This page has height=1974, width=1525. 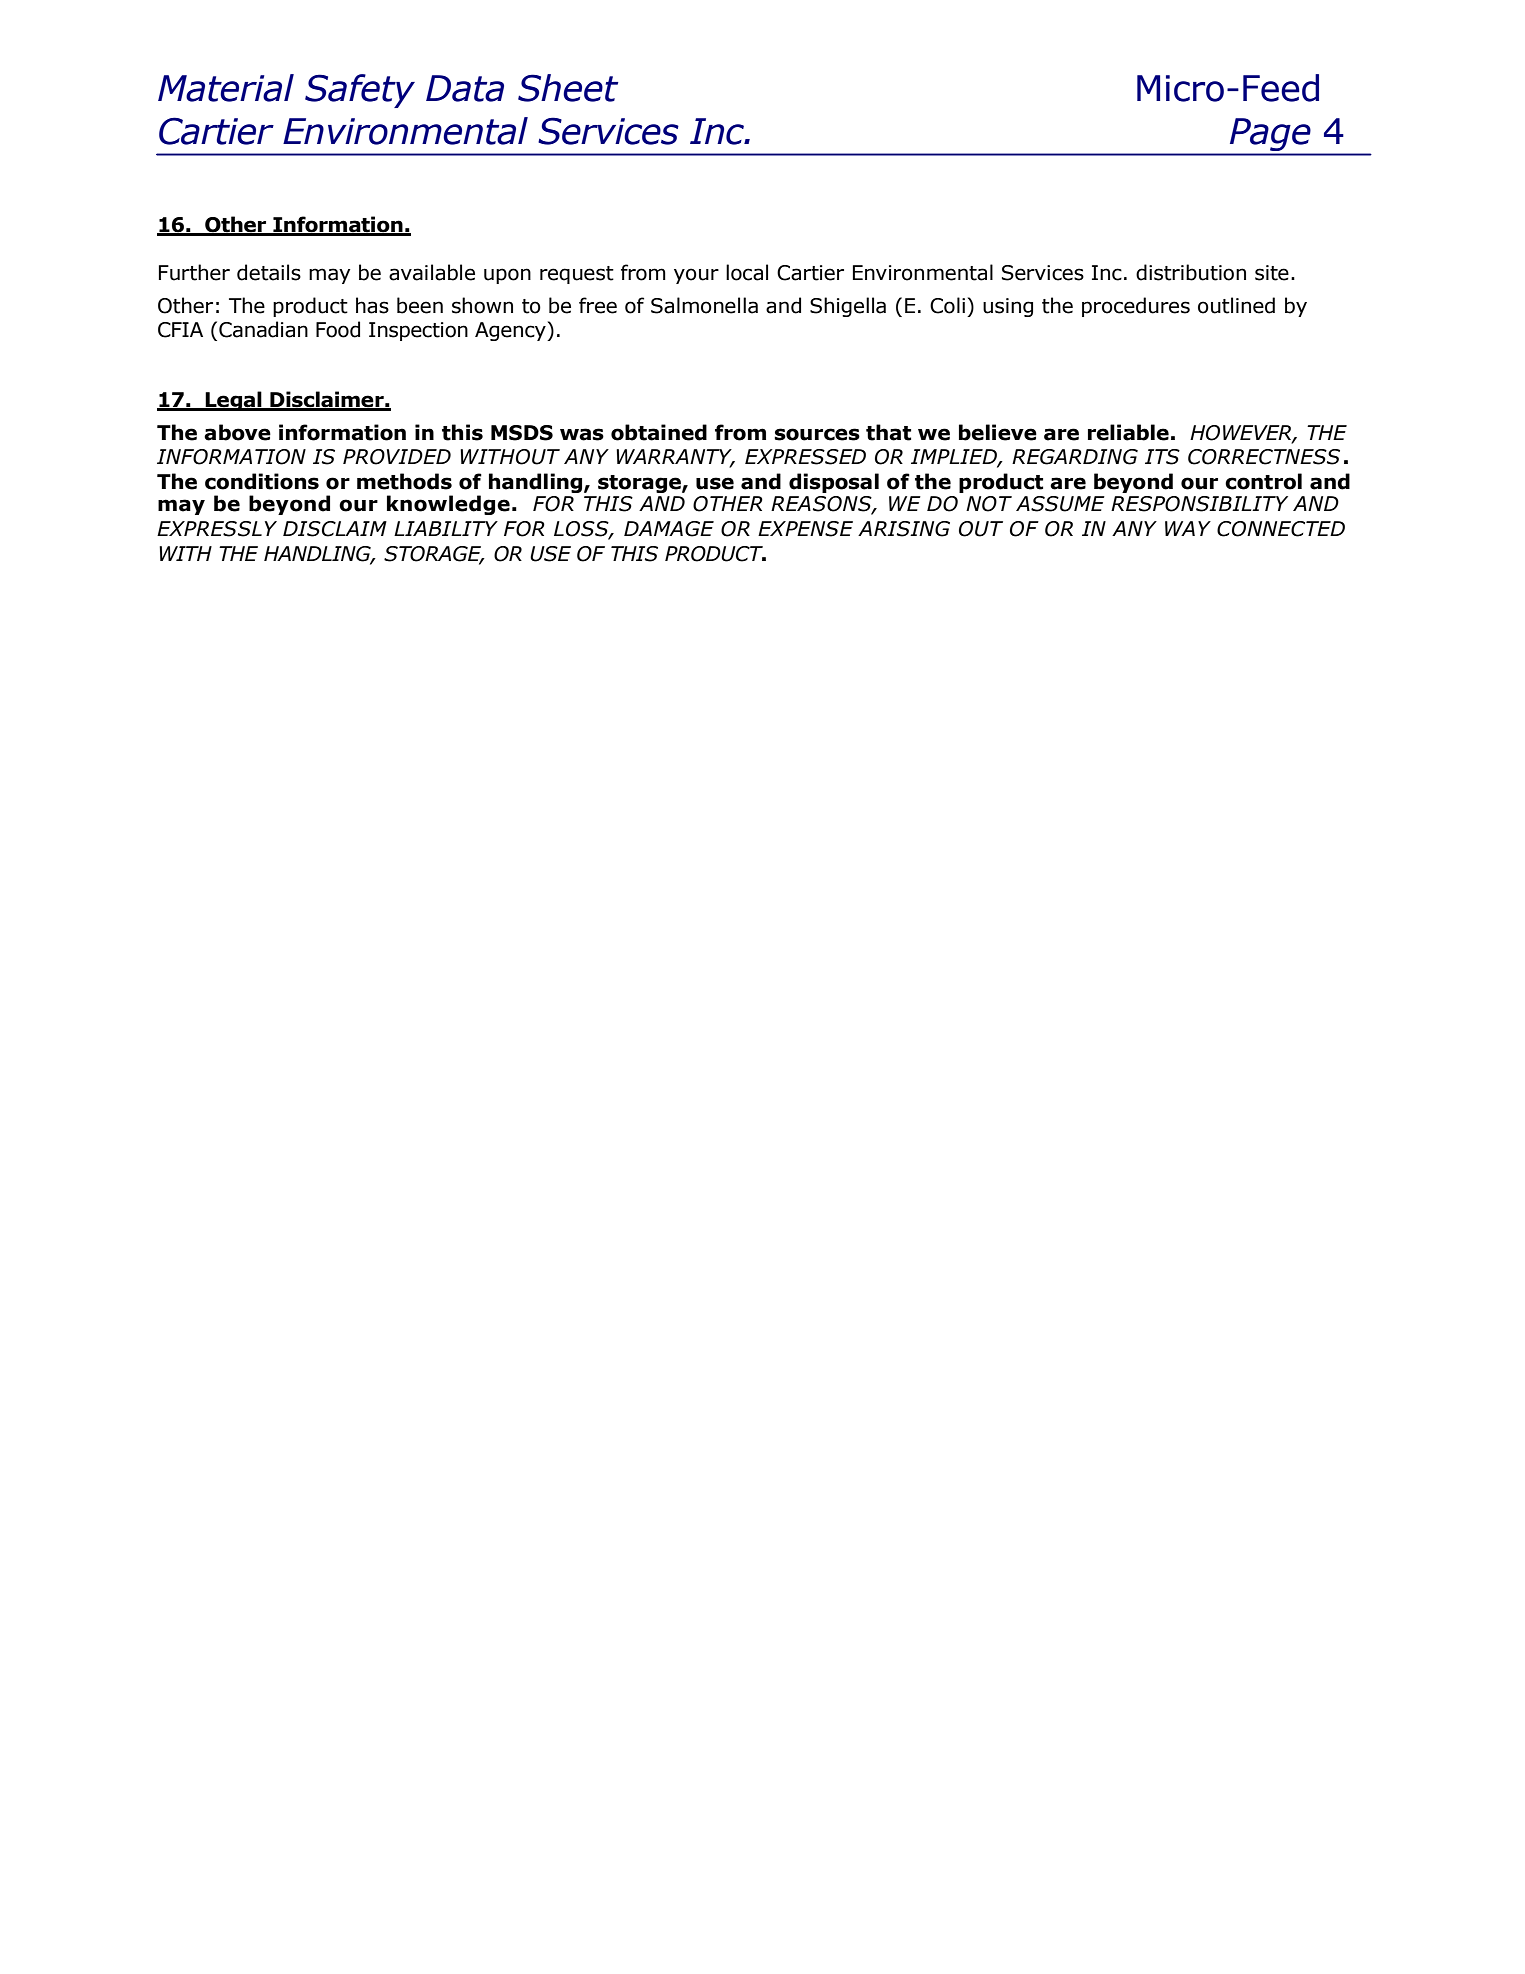 I want to click on DAMAGE, so click(x=669, y=529).
